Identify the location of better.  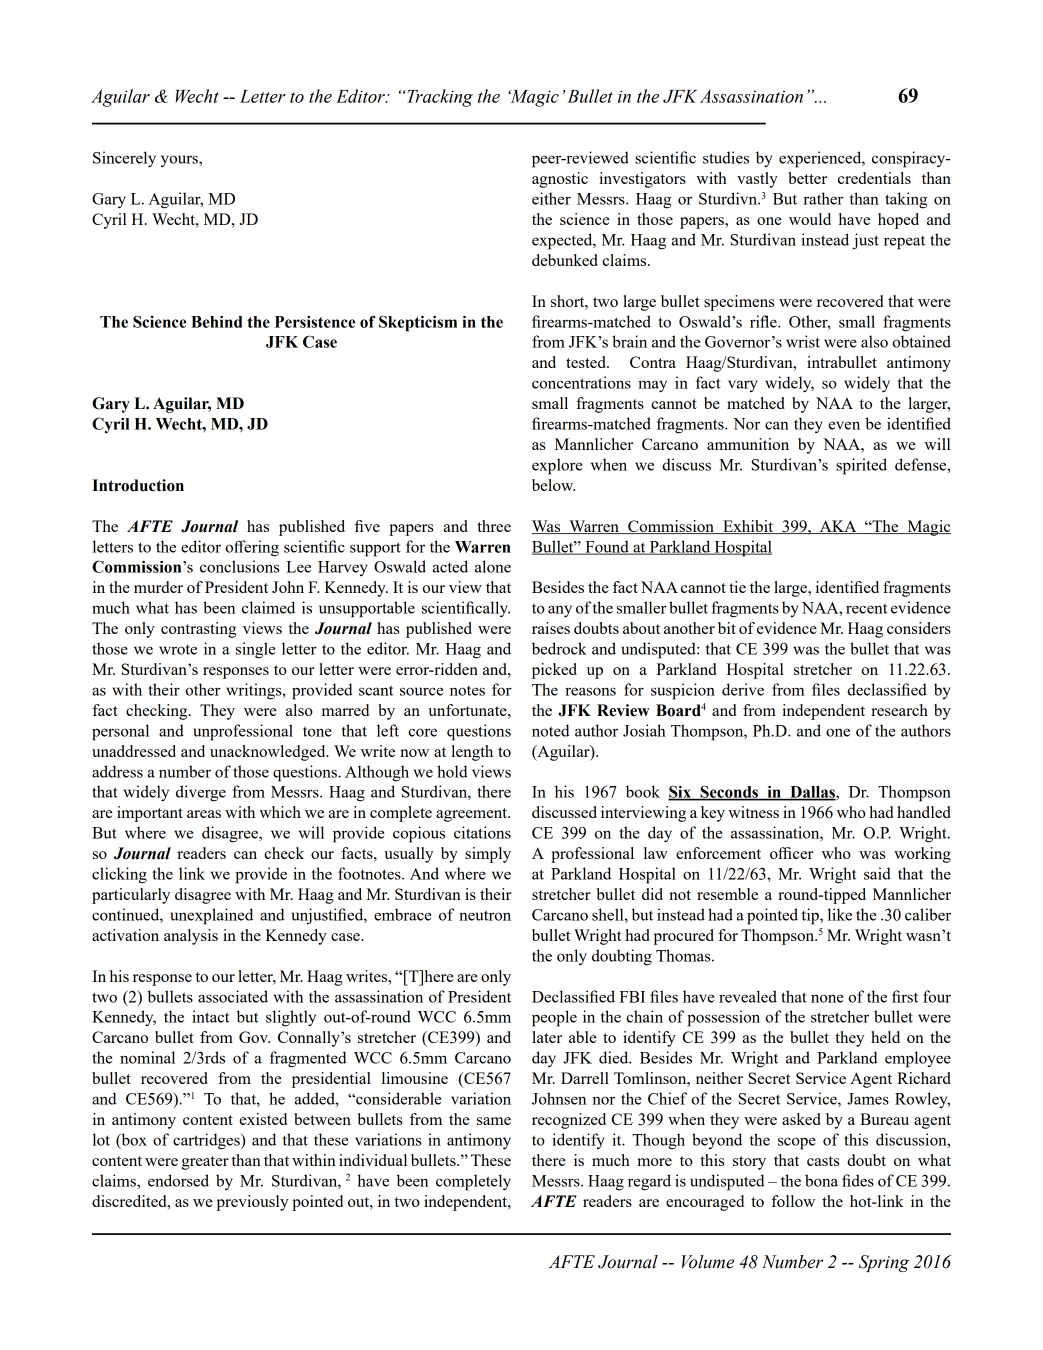
(807, 178).
